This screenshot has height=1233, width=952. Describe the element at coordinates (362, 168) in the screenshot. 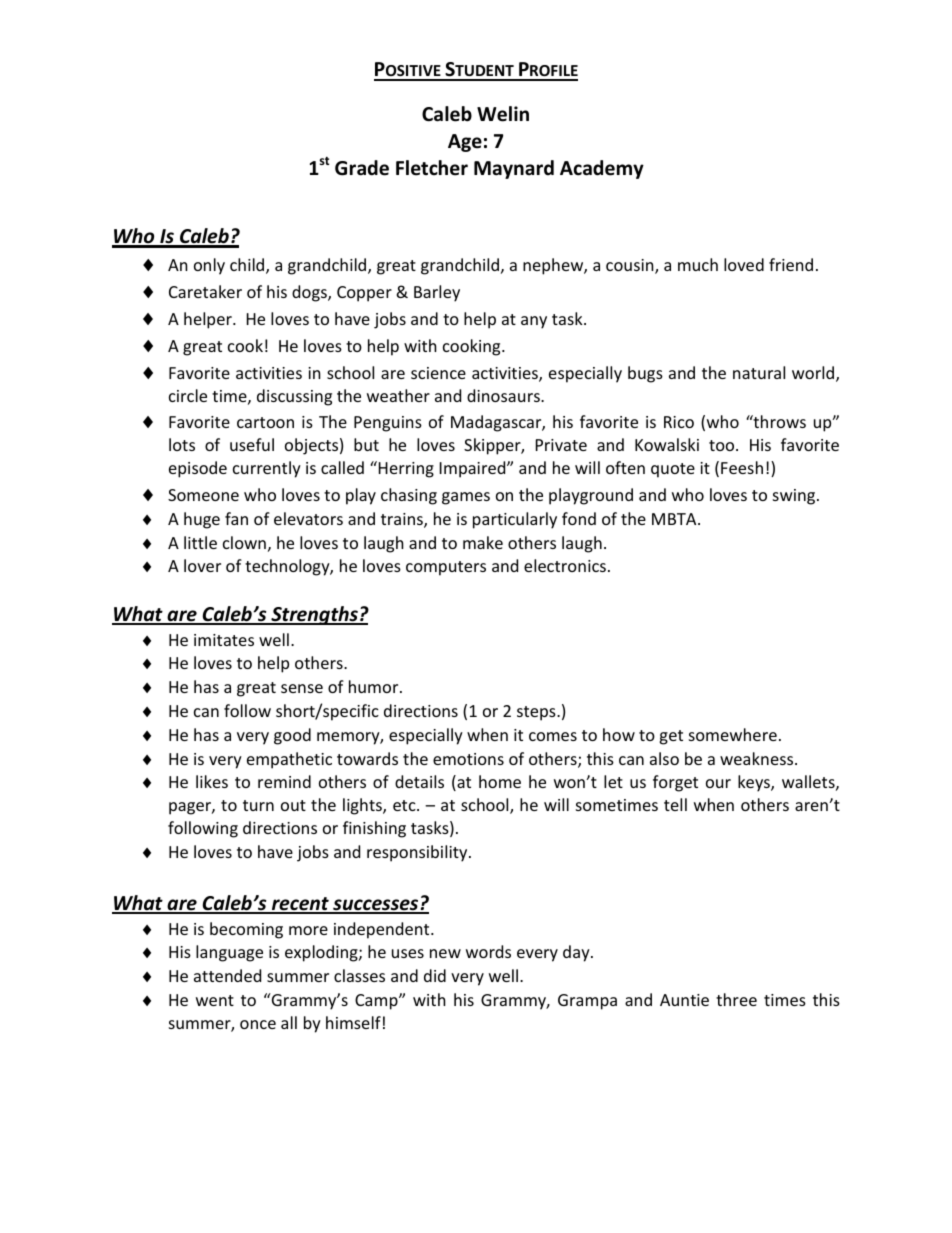

I see `Grade` at that location.
